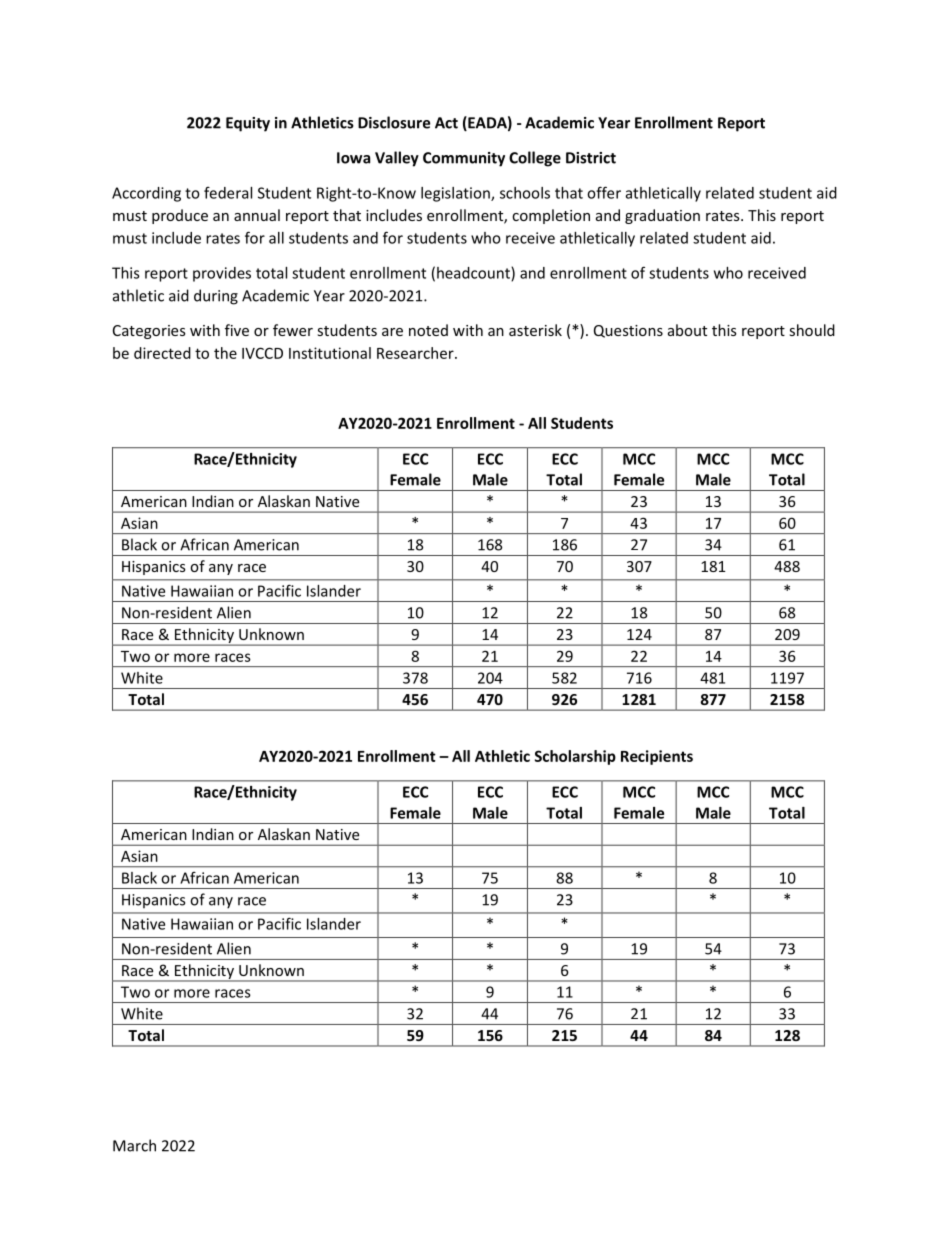 The height and width of the screenshot is (1233, 952). Describe the element at coordinates (416, 353) in the screenshot. I see `Researcher` at that location.
